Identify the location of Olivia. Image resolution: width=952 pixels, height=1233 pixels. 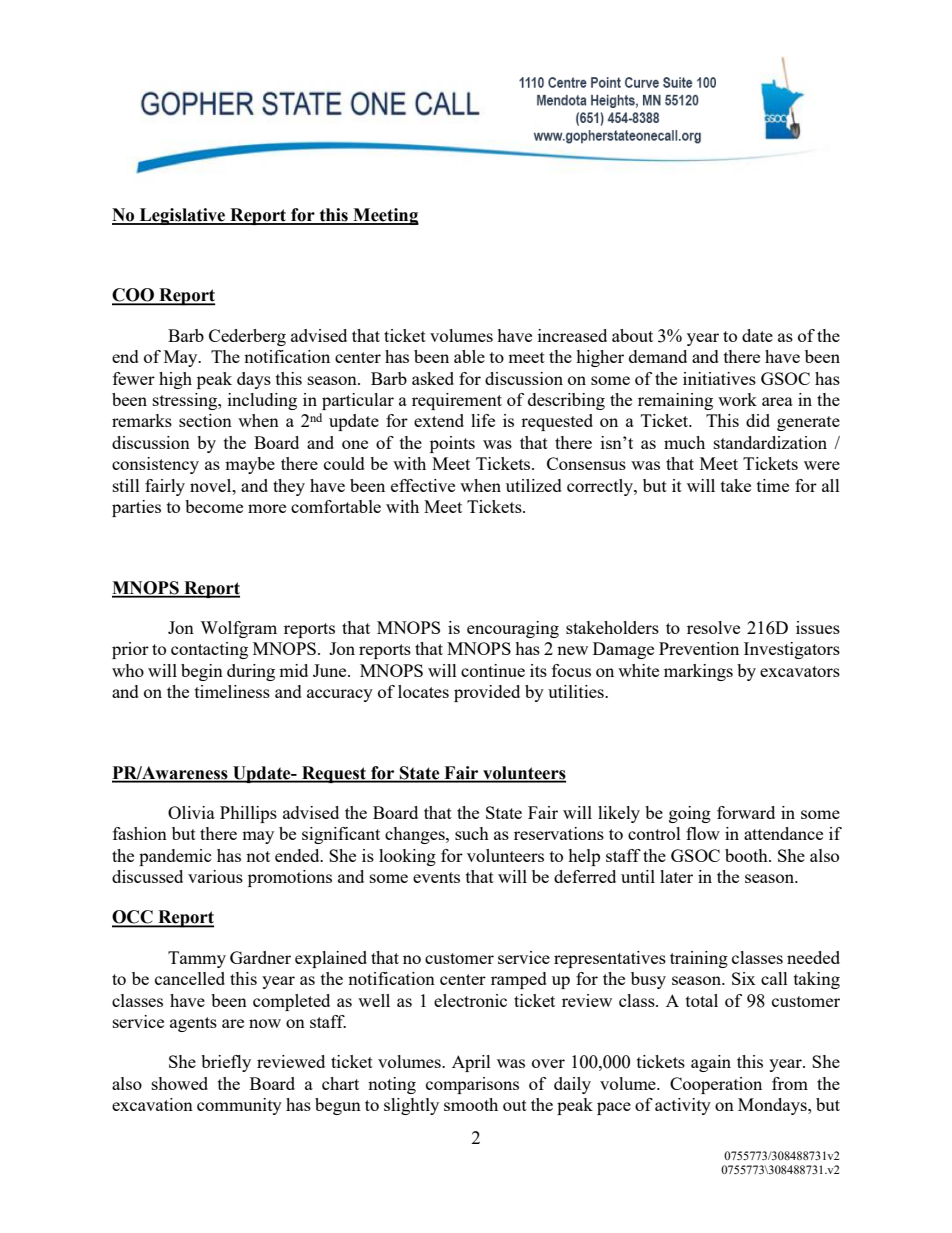
(191, 812).
